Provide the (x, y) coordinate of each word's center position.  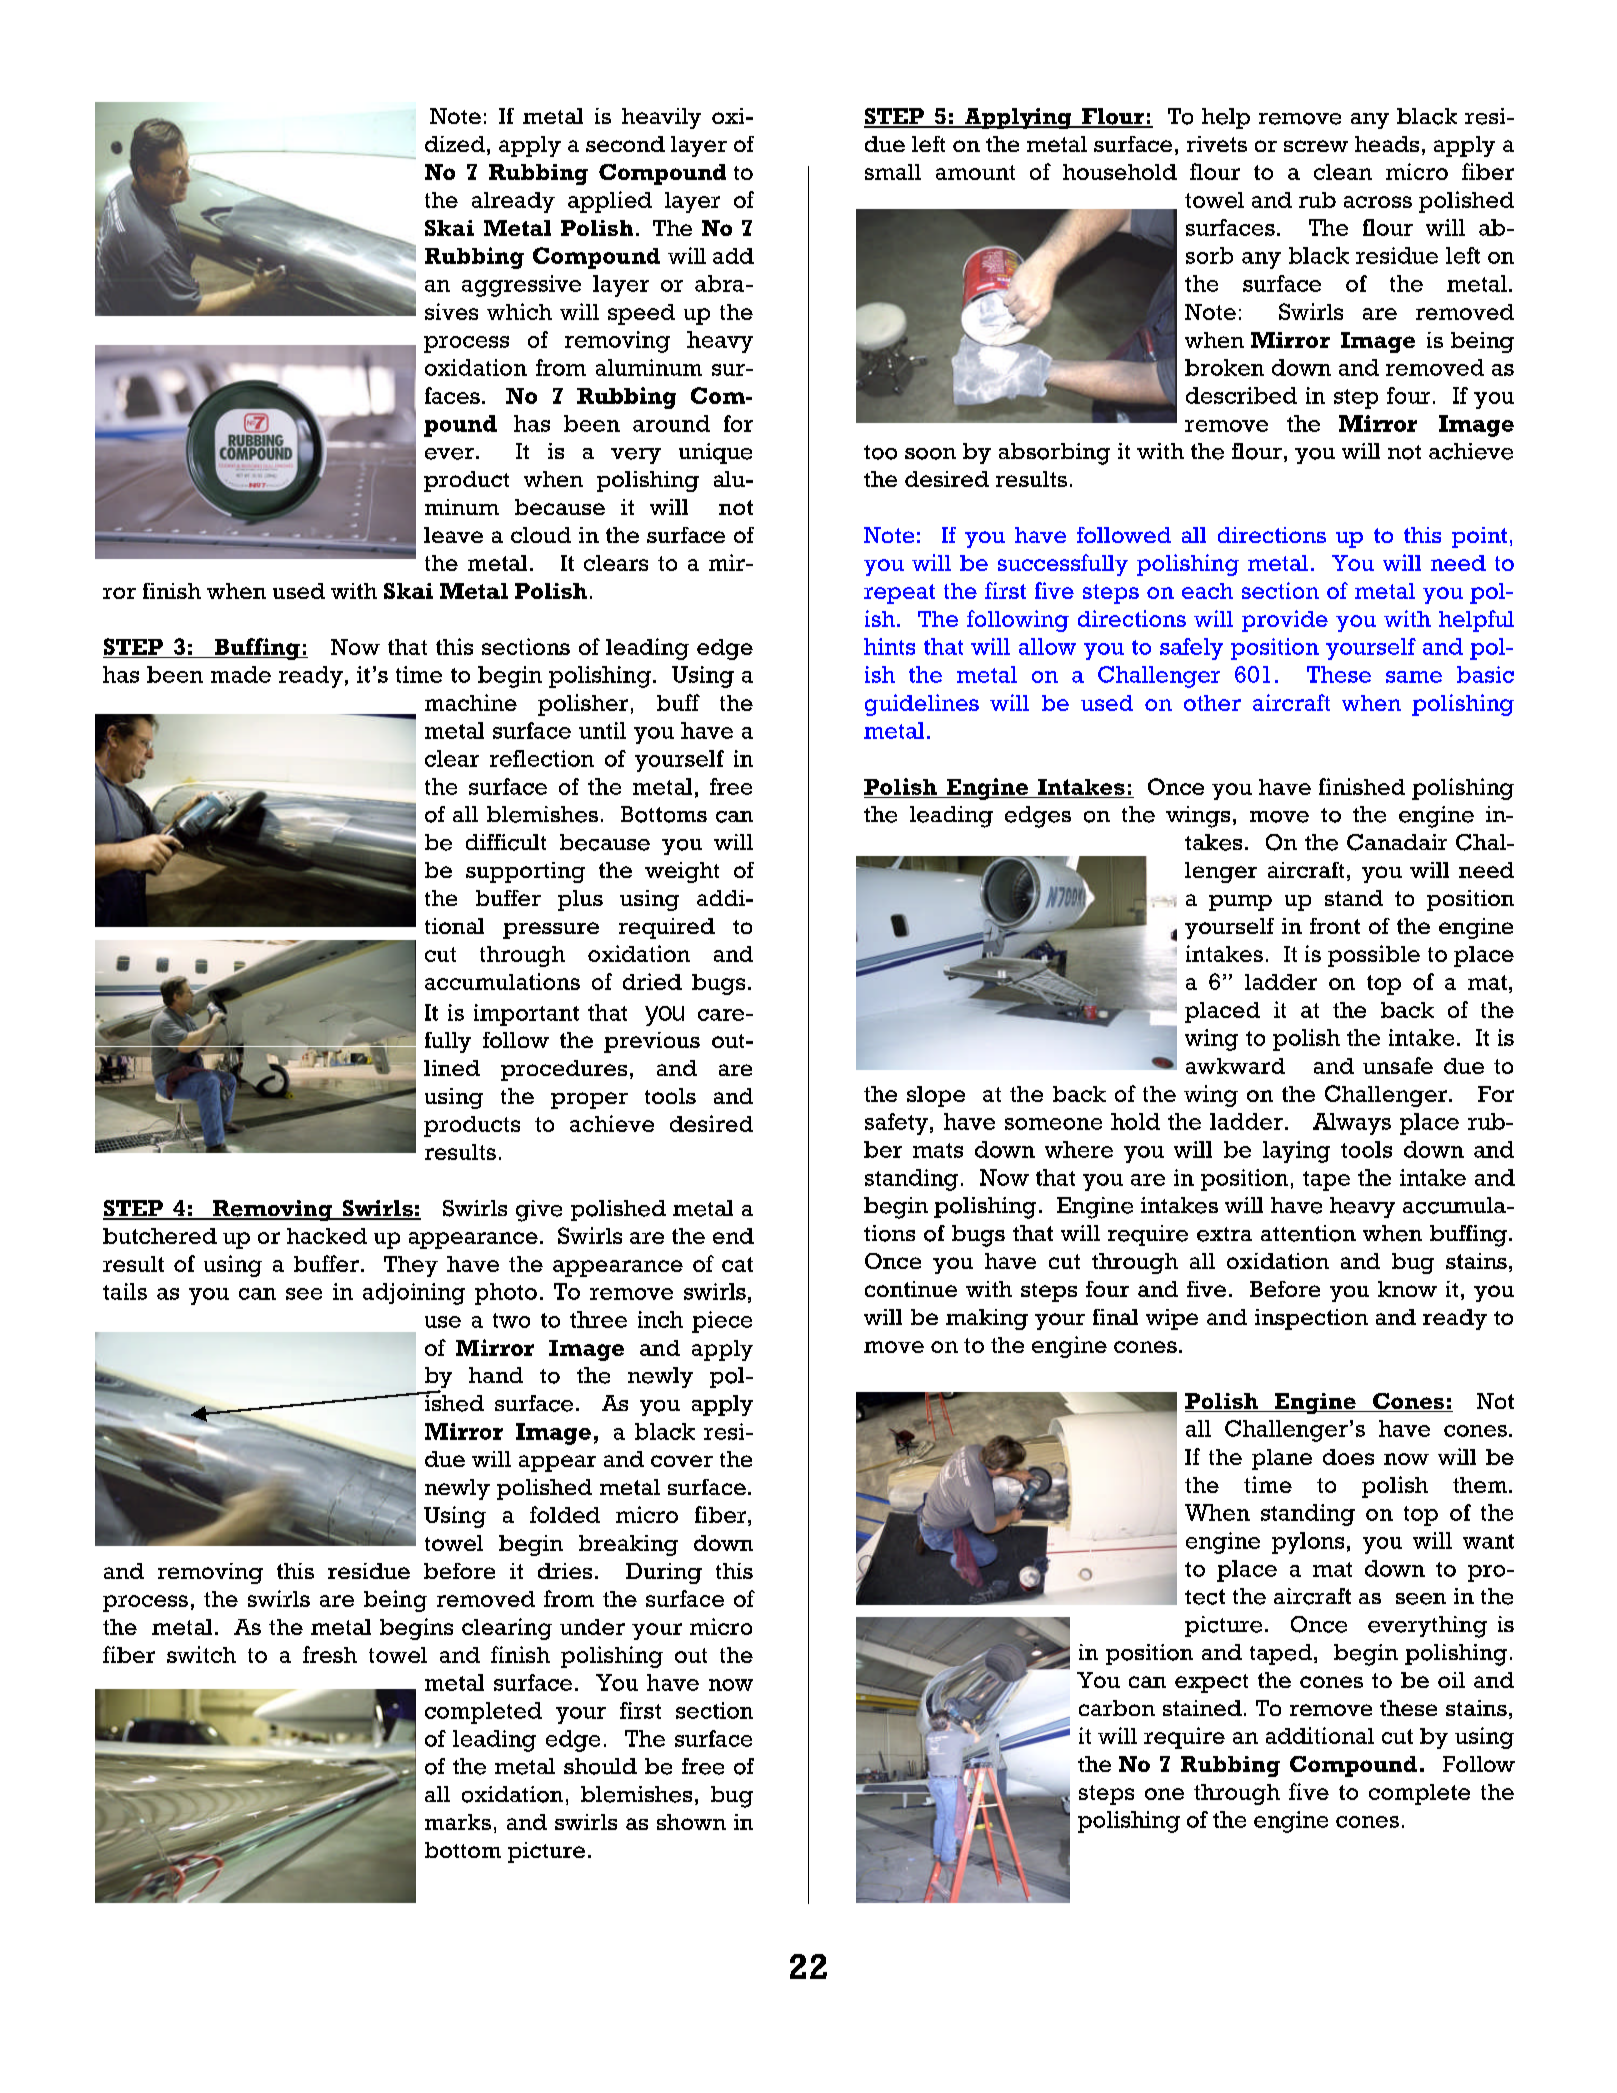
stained (1202, 1708)
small (893, 172)
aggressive (521, 286)
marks (458, 1822)
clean (1343, 172)
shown (691, 1822)
